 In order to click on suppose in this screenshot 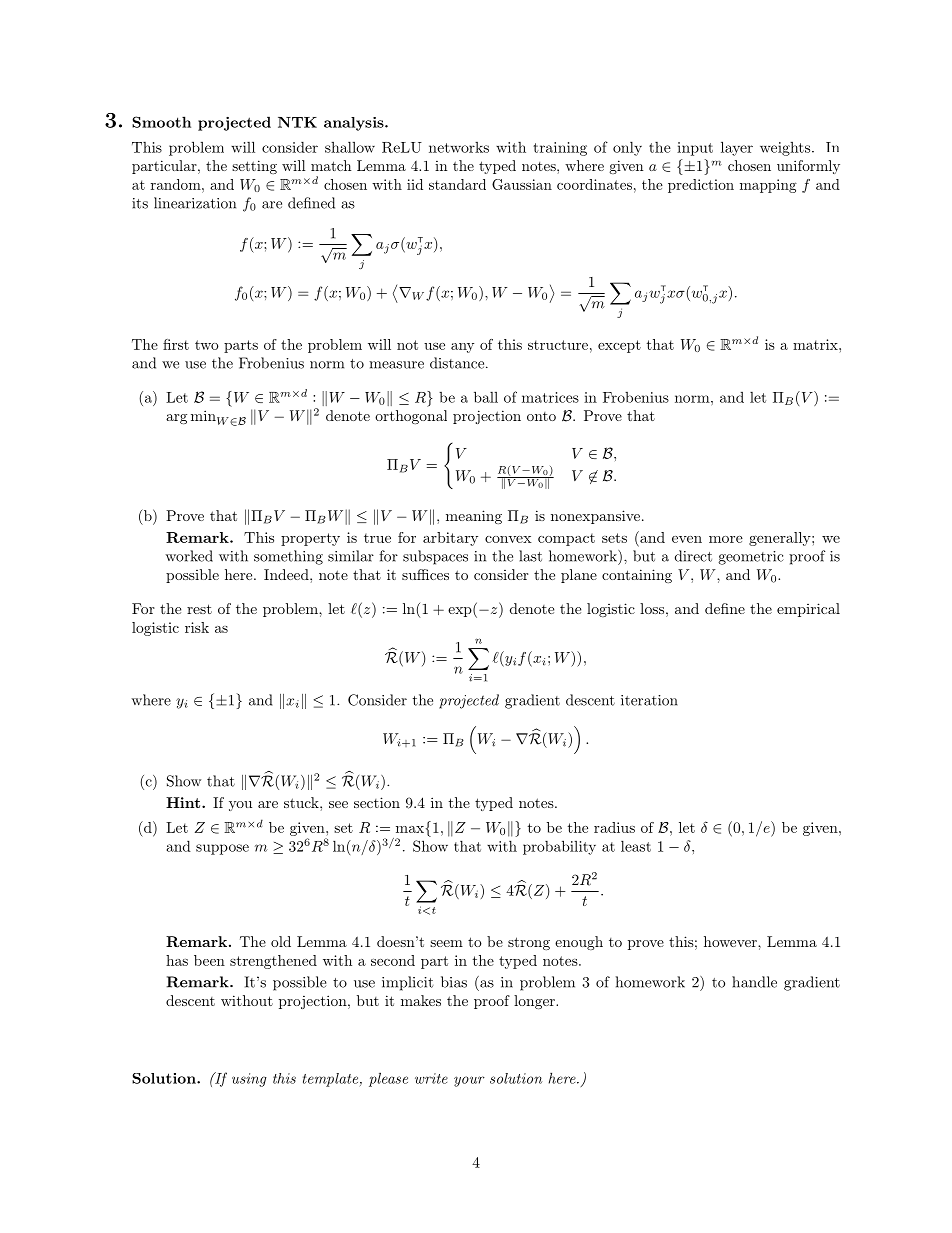, I will do `click(222, 849)`.
